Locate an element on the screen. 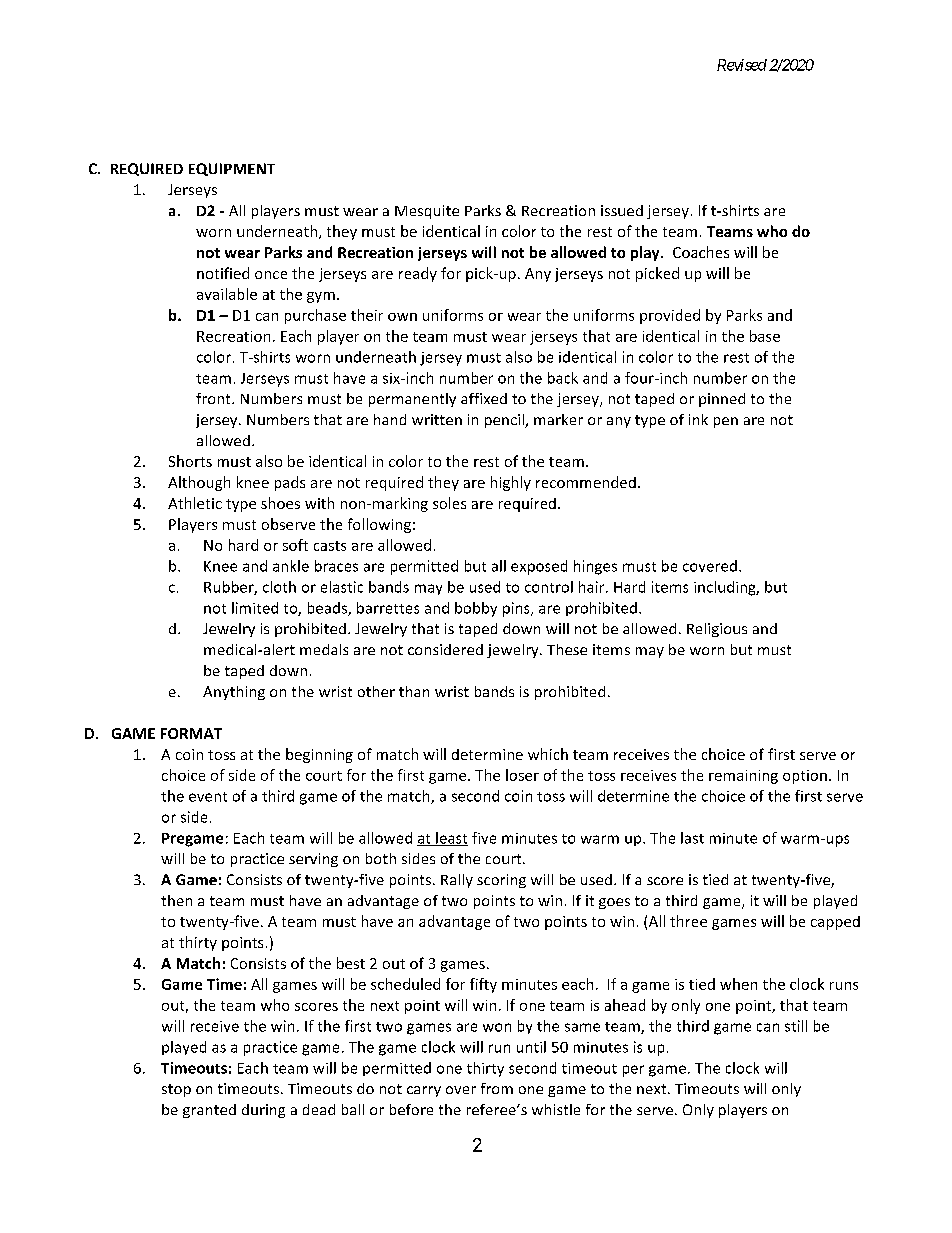 Image resolution: width=952 pixels, height=1233 pixels. Mesquite is located at coordinates (427, 212).
